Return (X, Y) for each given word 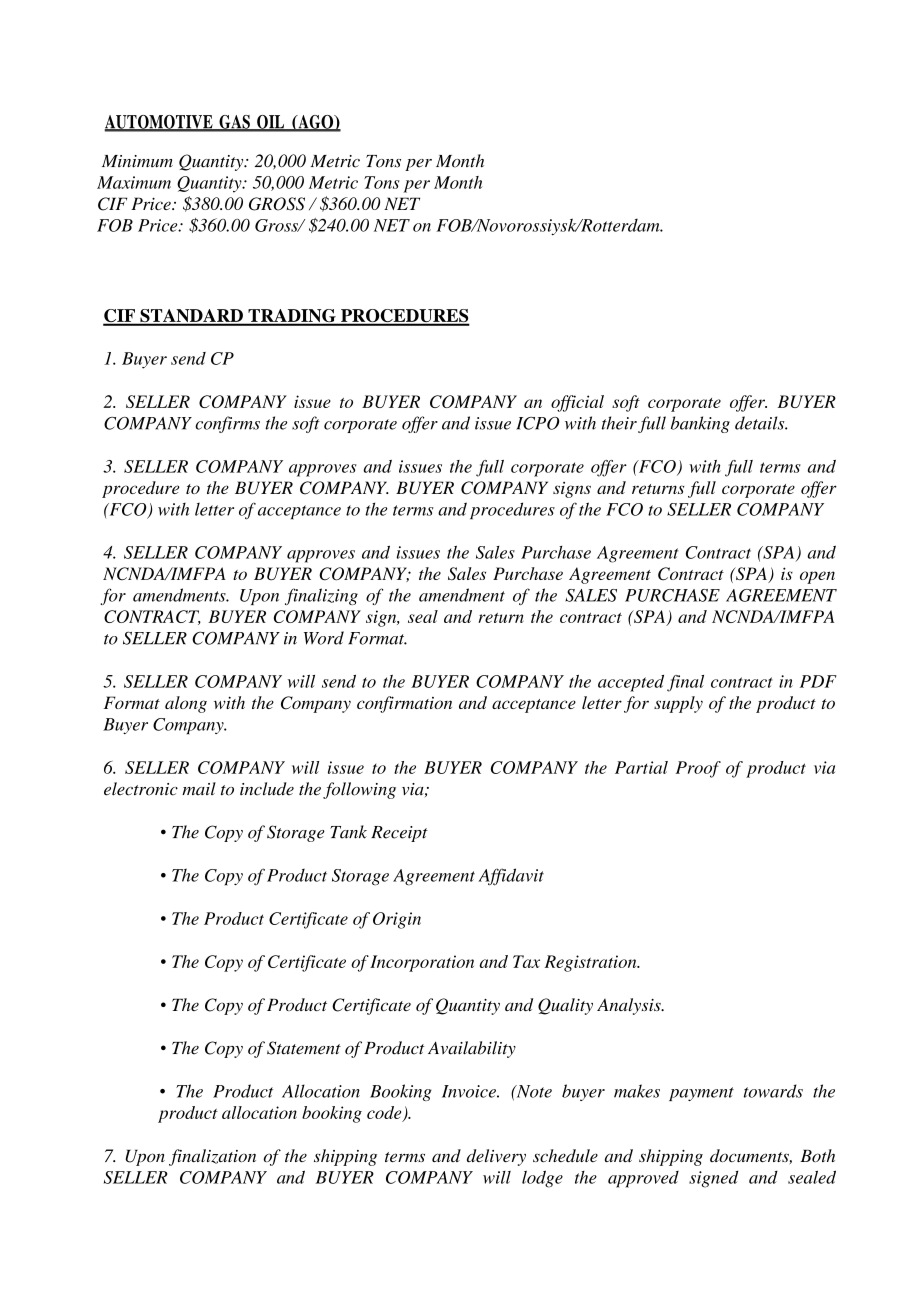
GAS (234, 123)
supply (678, 704)
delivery (496, 1157)
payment (701, 1094)
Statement (304, 1048)
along (186, 704)
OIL (271, 123)
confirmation (404, 704)
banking (700, 424)
